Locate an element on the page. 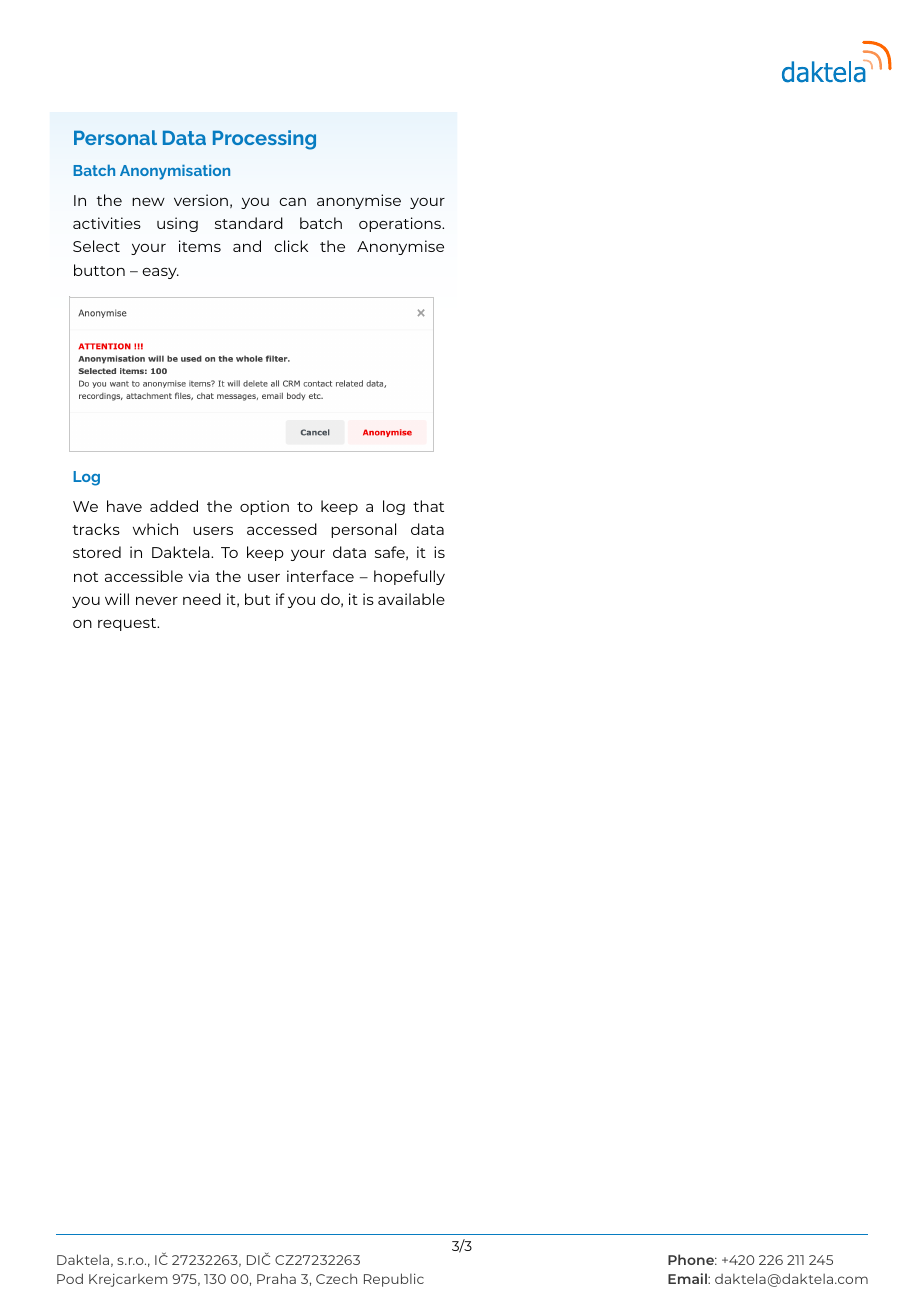 Image resolution: width=924 pixels, height=1308 pixels. which is located at coordinates (155, 529).
